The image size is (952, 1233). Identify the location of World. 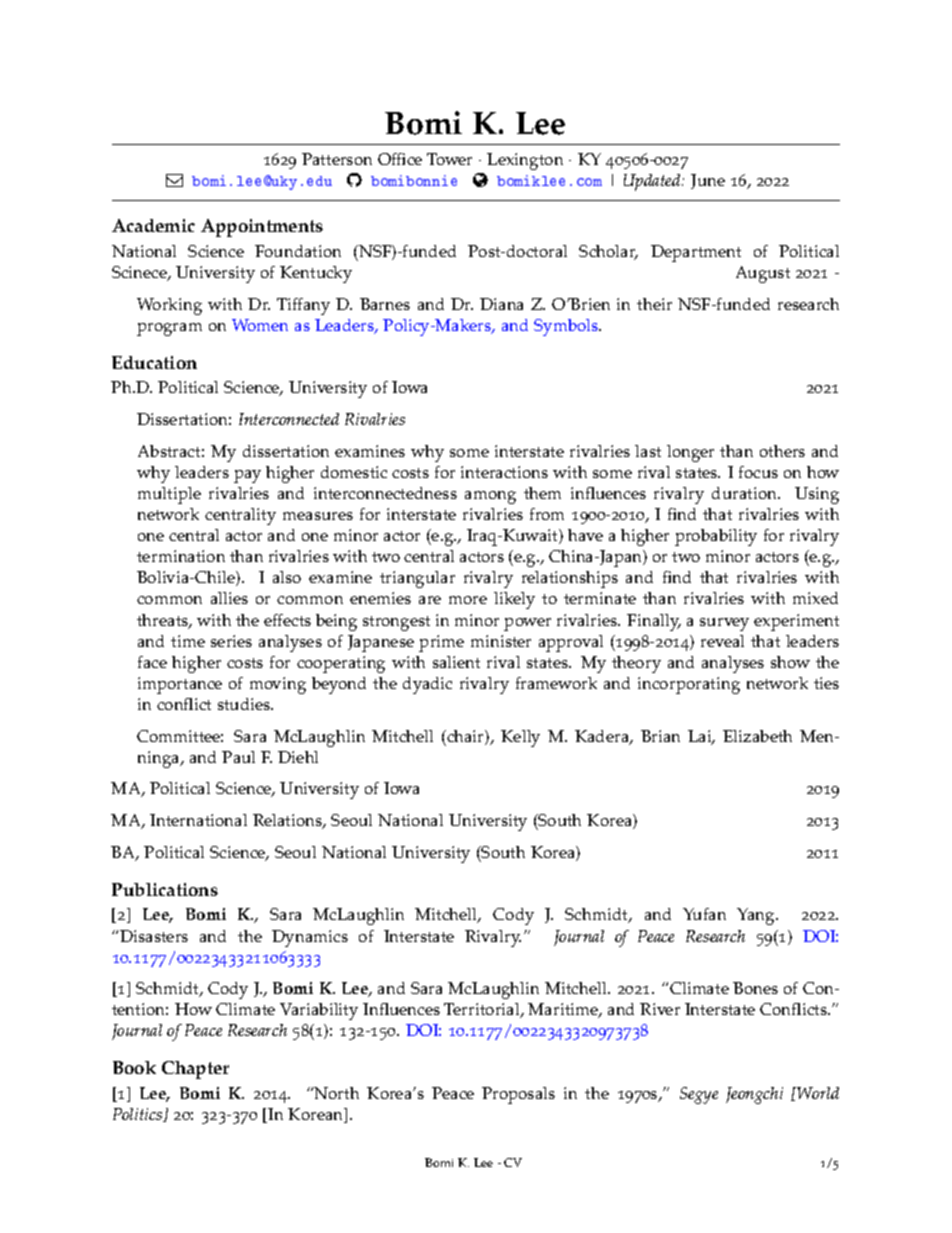
(818, 1093).
